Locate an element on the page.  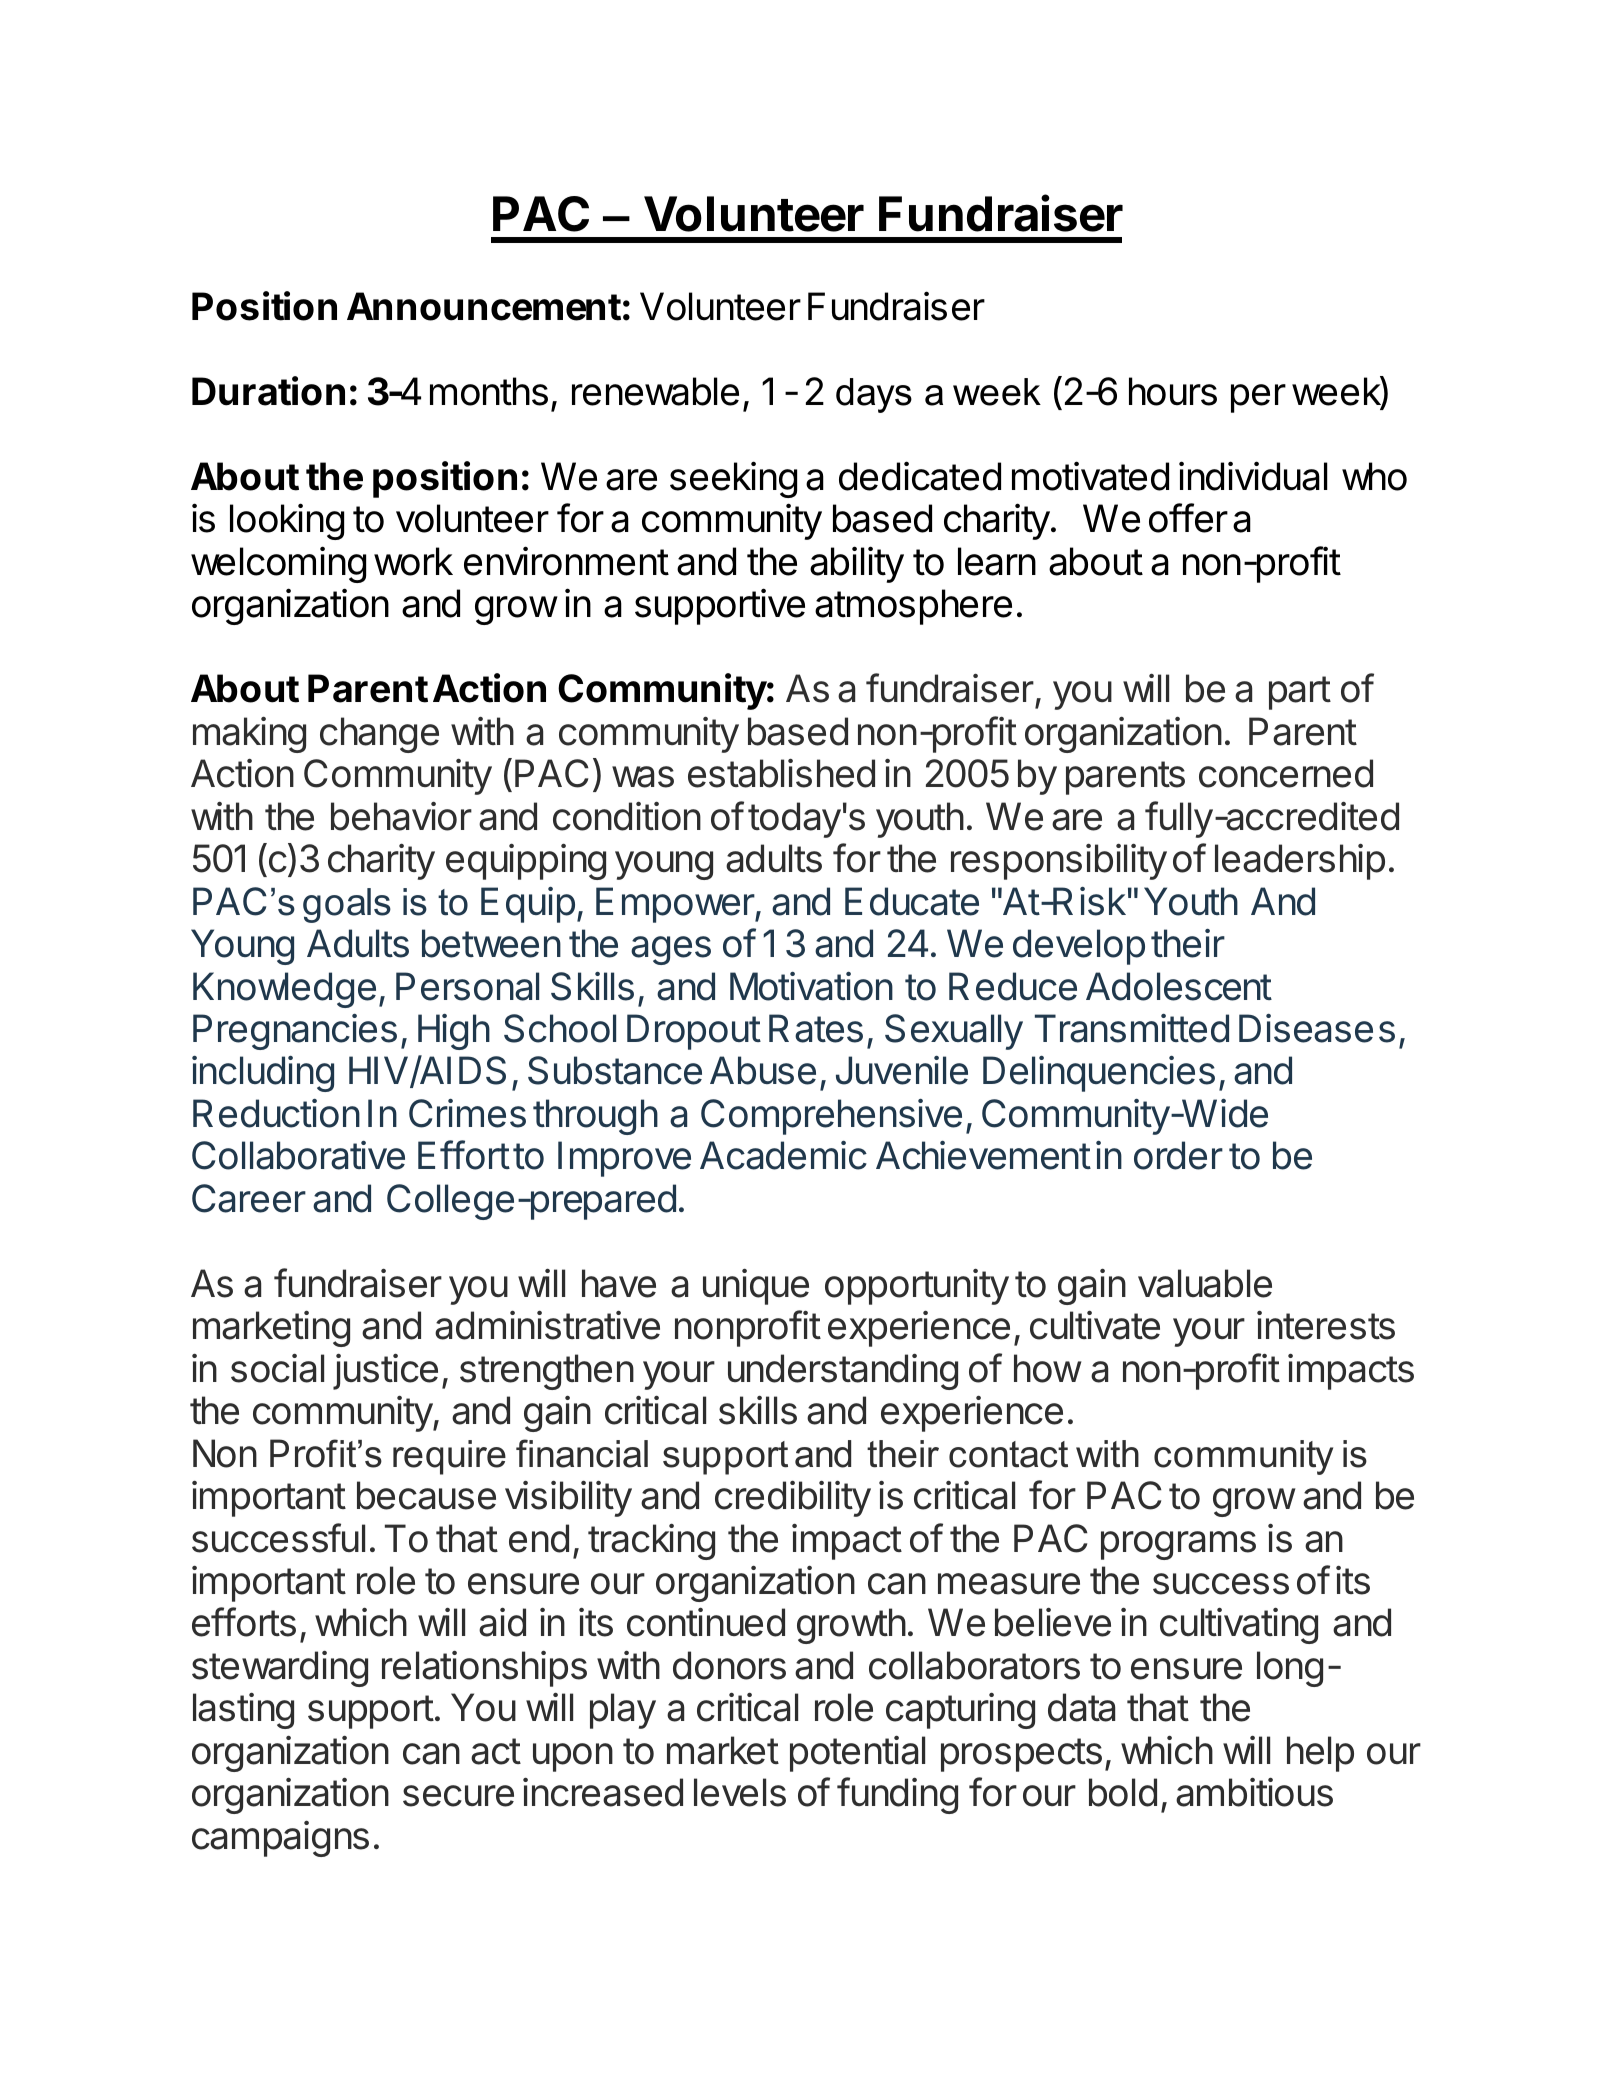
levels is located at coordinates (740, 1792).
